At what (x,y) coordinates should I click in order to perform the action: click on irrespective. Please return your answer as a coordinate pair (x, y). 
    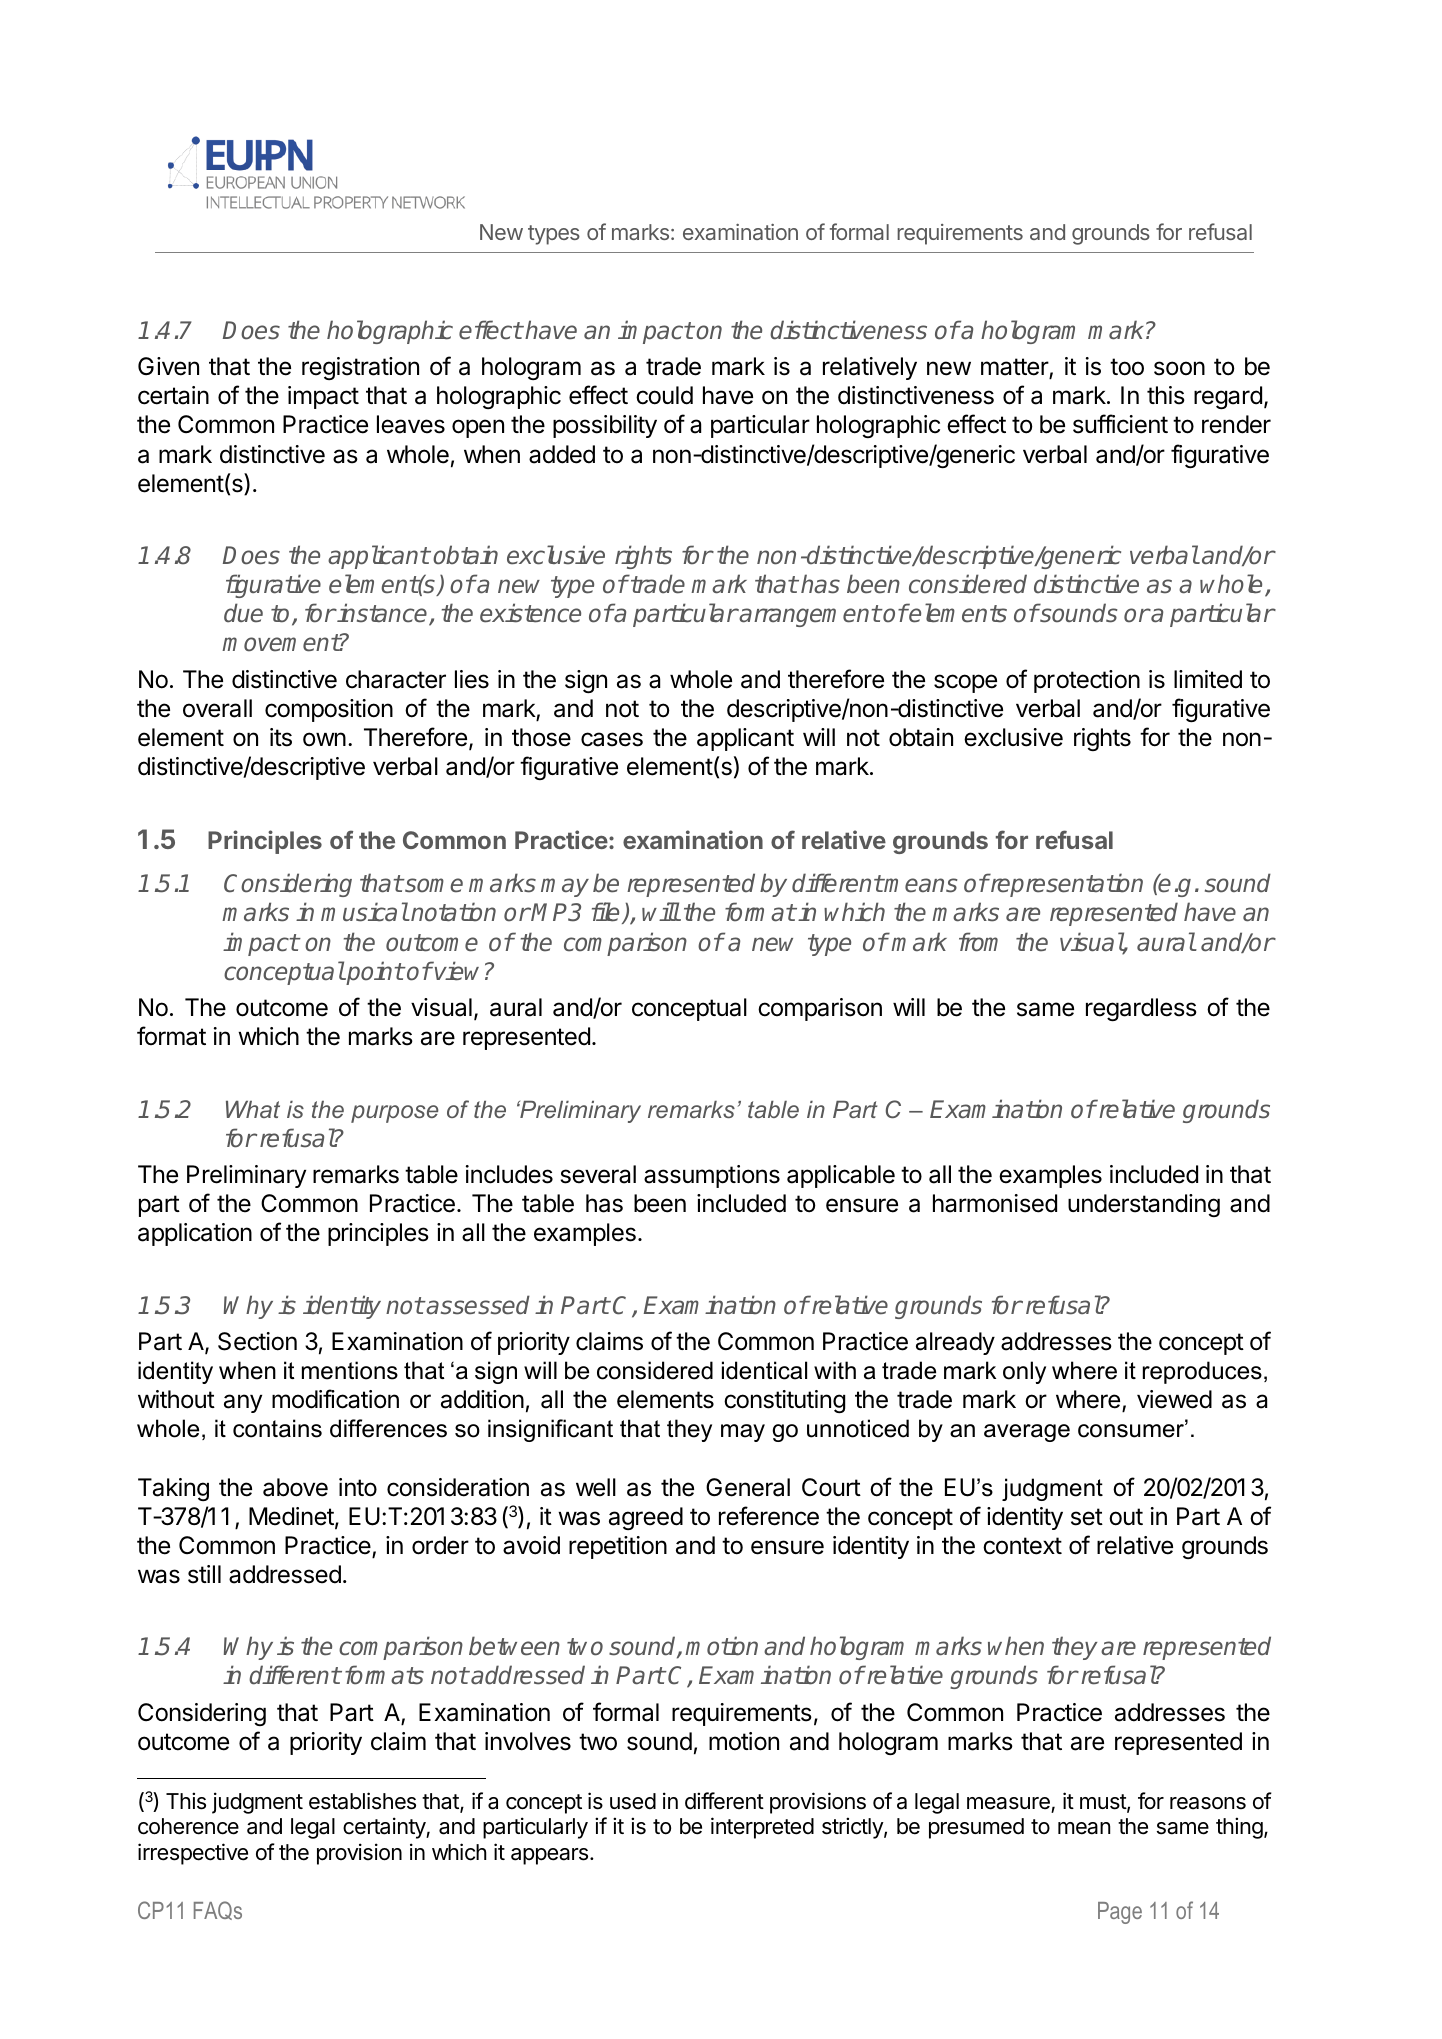
    Looking at the image, I should click on (193, 1854).
